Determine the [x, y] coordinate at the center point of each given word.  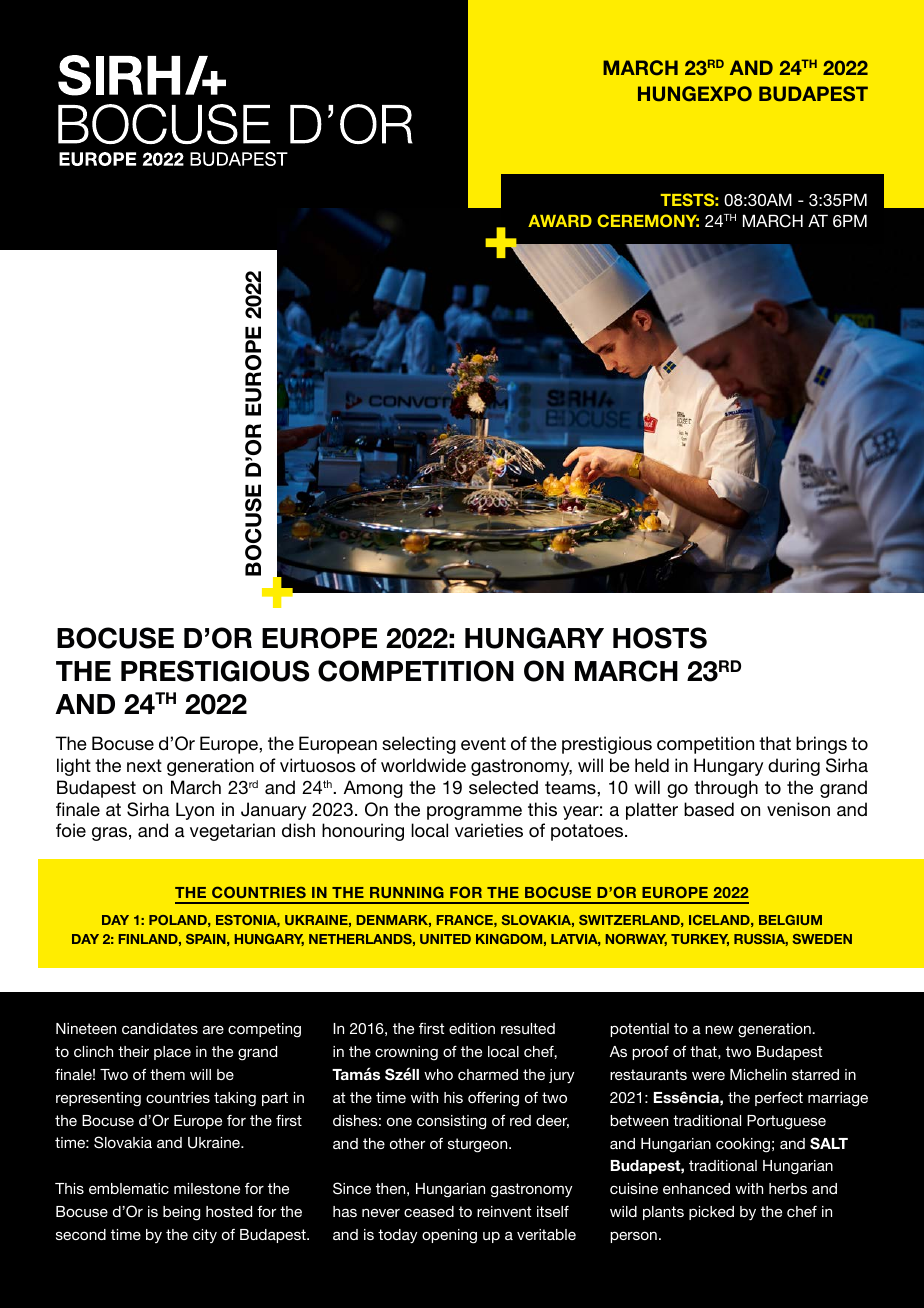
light [74, 767]
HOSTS [660, 638]
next [144, 765]
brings [821, 745]
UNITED [445, 939]
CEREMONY [648, 220]
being [181, 1213]
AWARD [560, 221]
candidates [160, 1028]
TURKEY [700, 940]
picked [711, 1213]
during [794, 767]
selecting [419, 745]
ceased [429, 1211]
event [483, 743]
